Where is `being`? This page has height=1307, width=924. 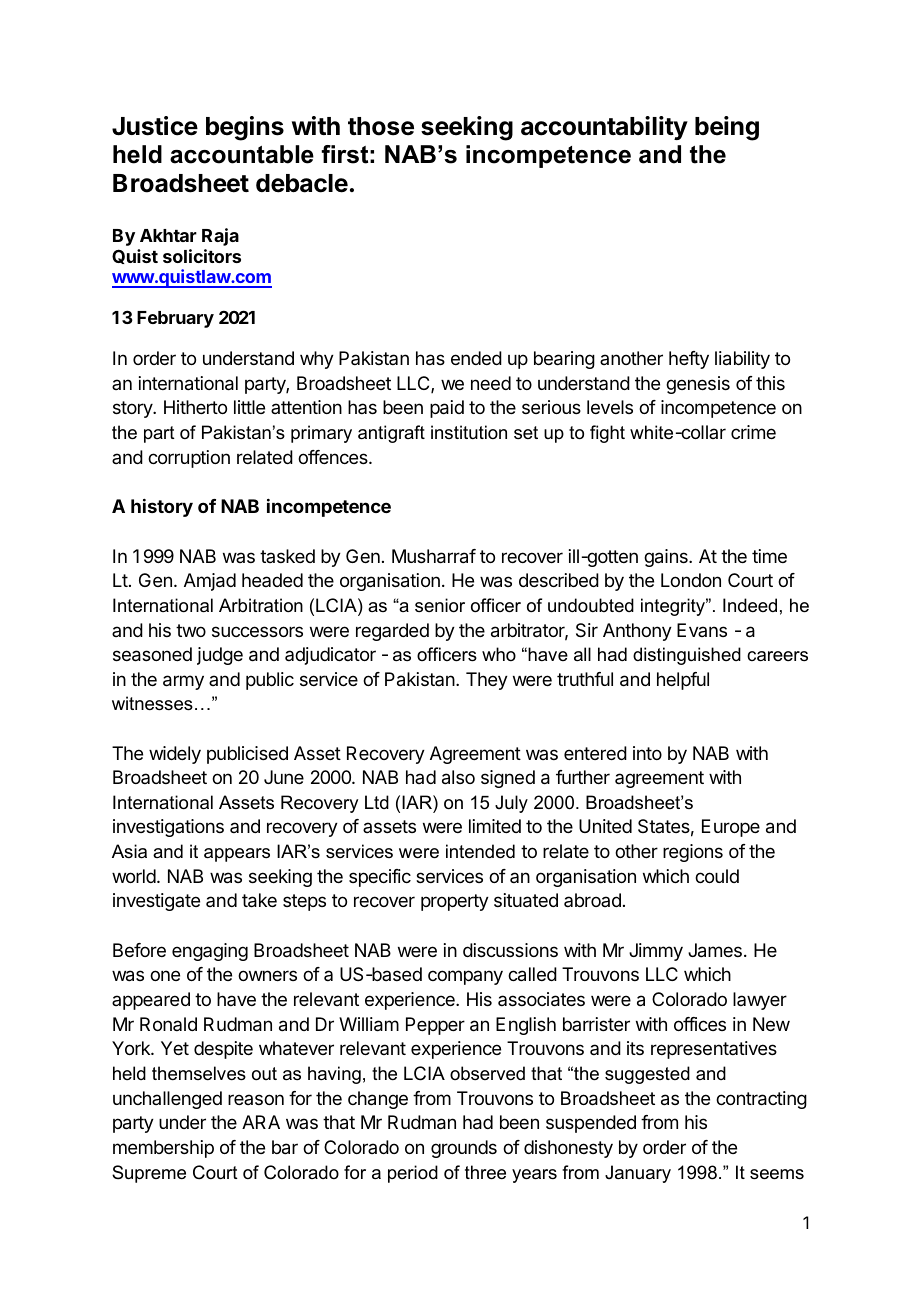
being is located at coordinates (727, 128).
